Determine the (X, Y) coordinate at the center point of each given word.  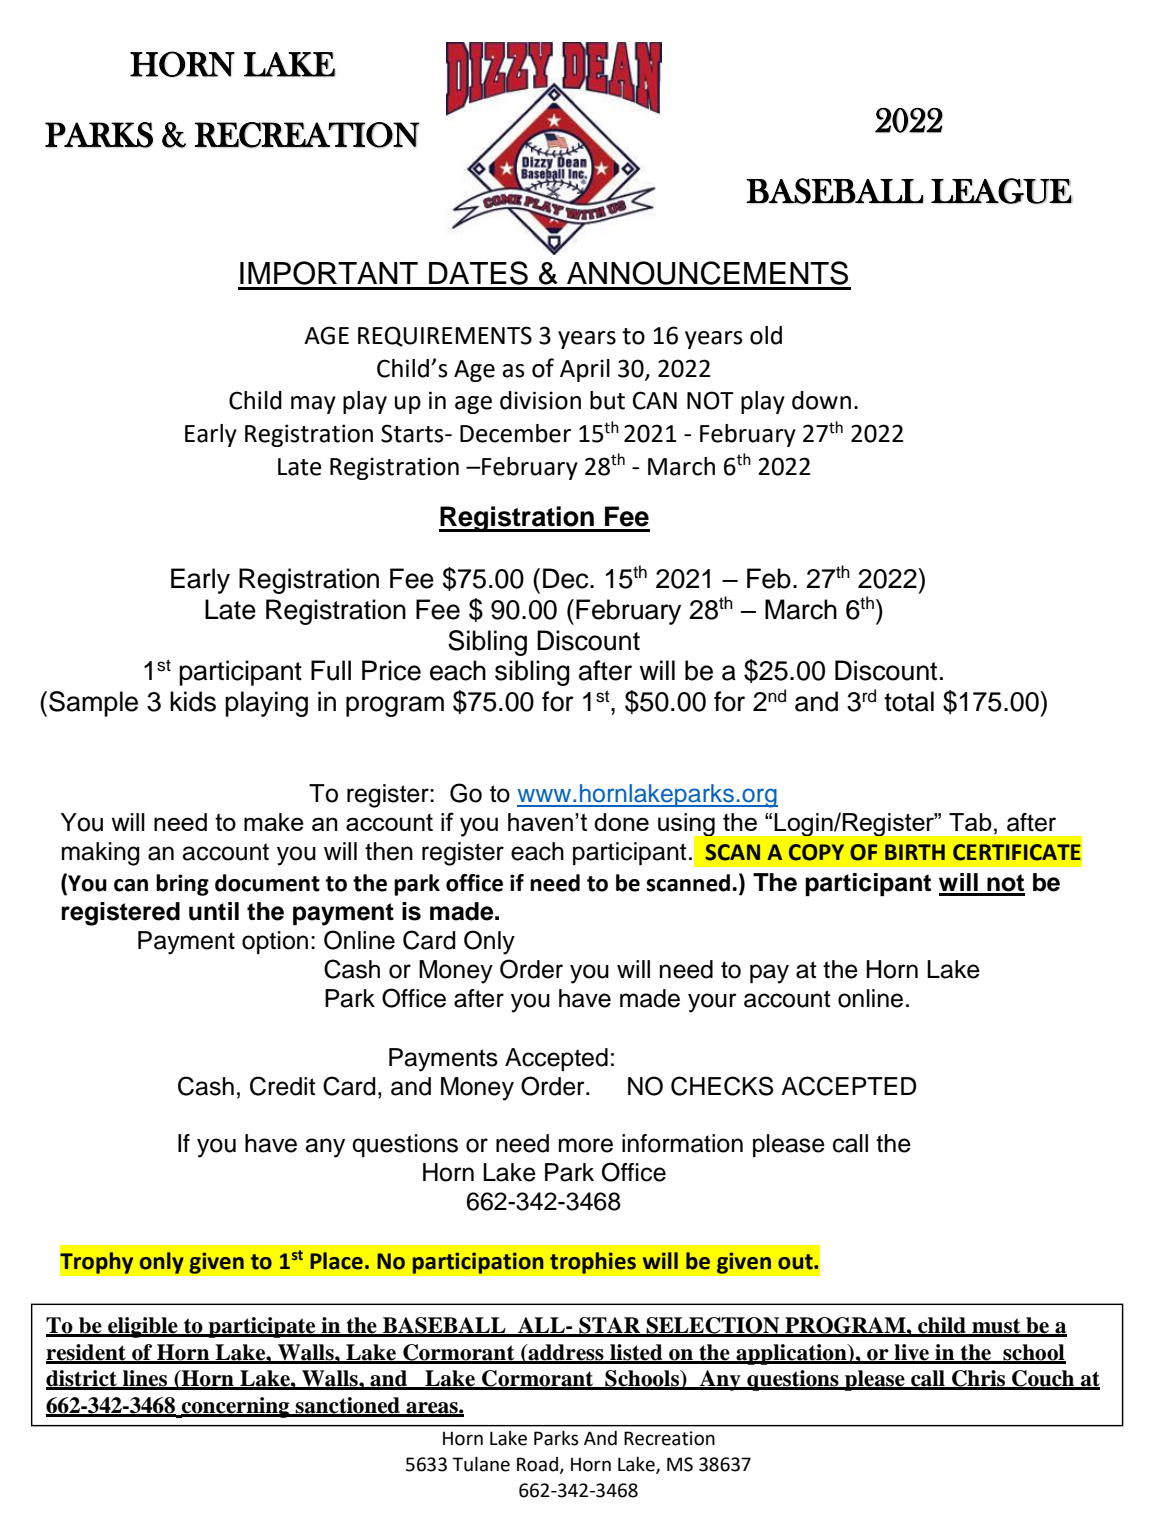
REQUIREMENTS (445, 336)
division (540, 400)
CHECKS (722, 1086)
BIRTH (915, 852)
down (821, 400)
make (274, 822)
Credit (282, 1086)
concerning (236, 1407)
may (313, 405)
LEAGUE (1001, 191)
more (586, 1145)
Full (331, 670)
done (621, 822)
